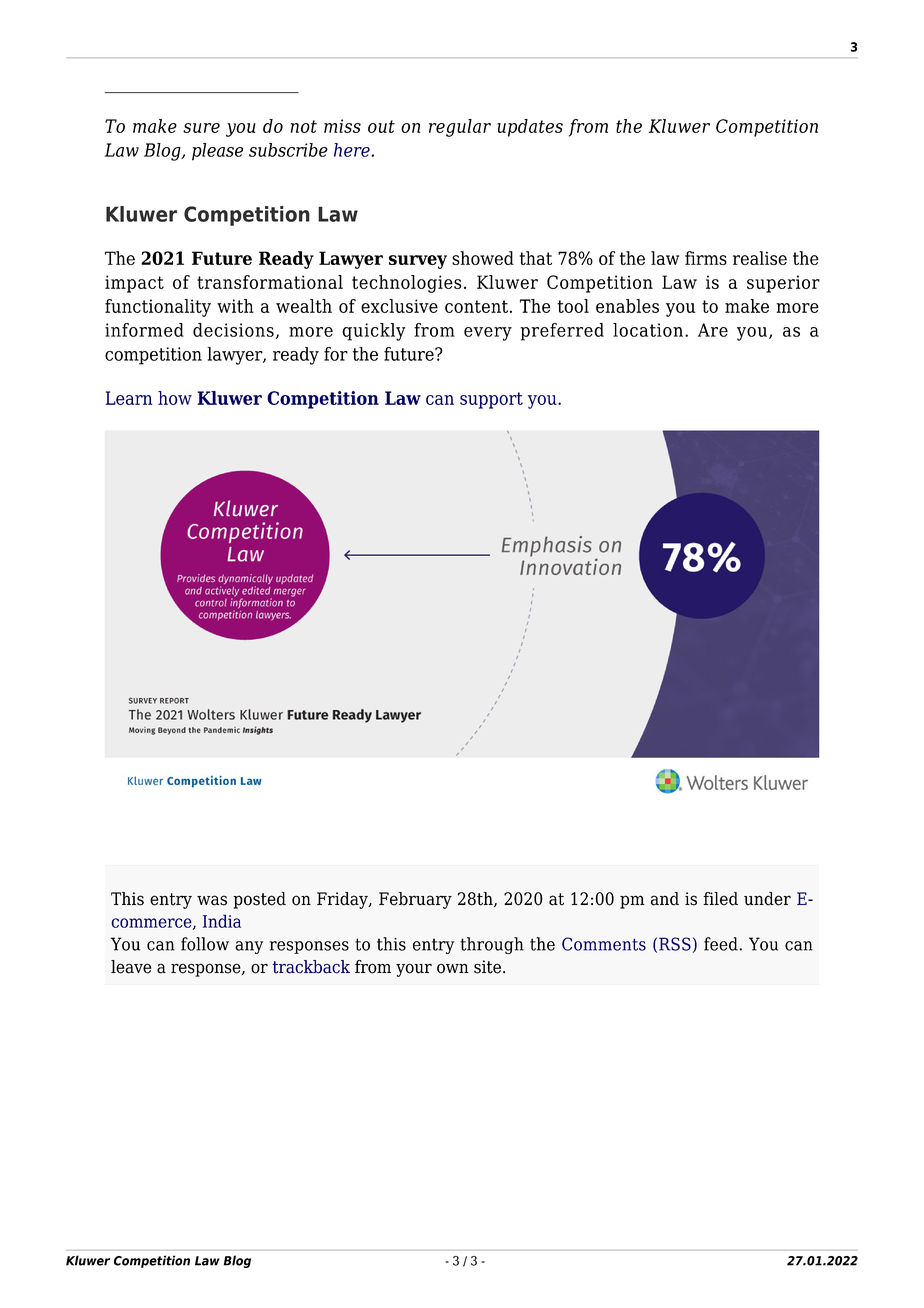  I want to click on was, so click(212, 900).
